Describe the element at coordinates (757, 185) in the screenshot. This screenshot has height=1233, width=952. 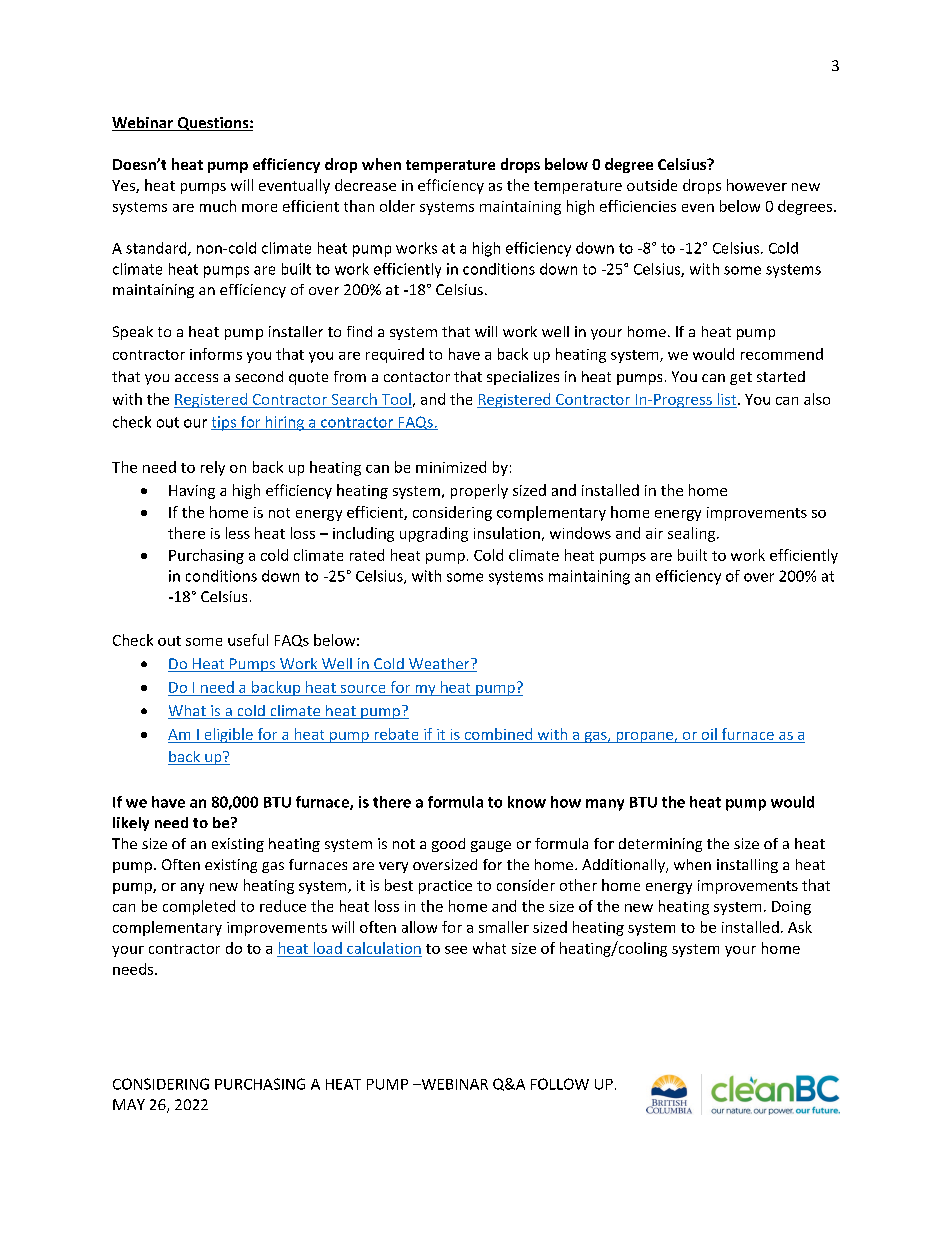
I see `however` at that location.
